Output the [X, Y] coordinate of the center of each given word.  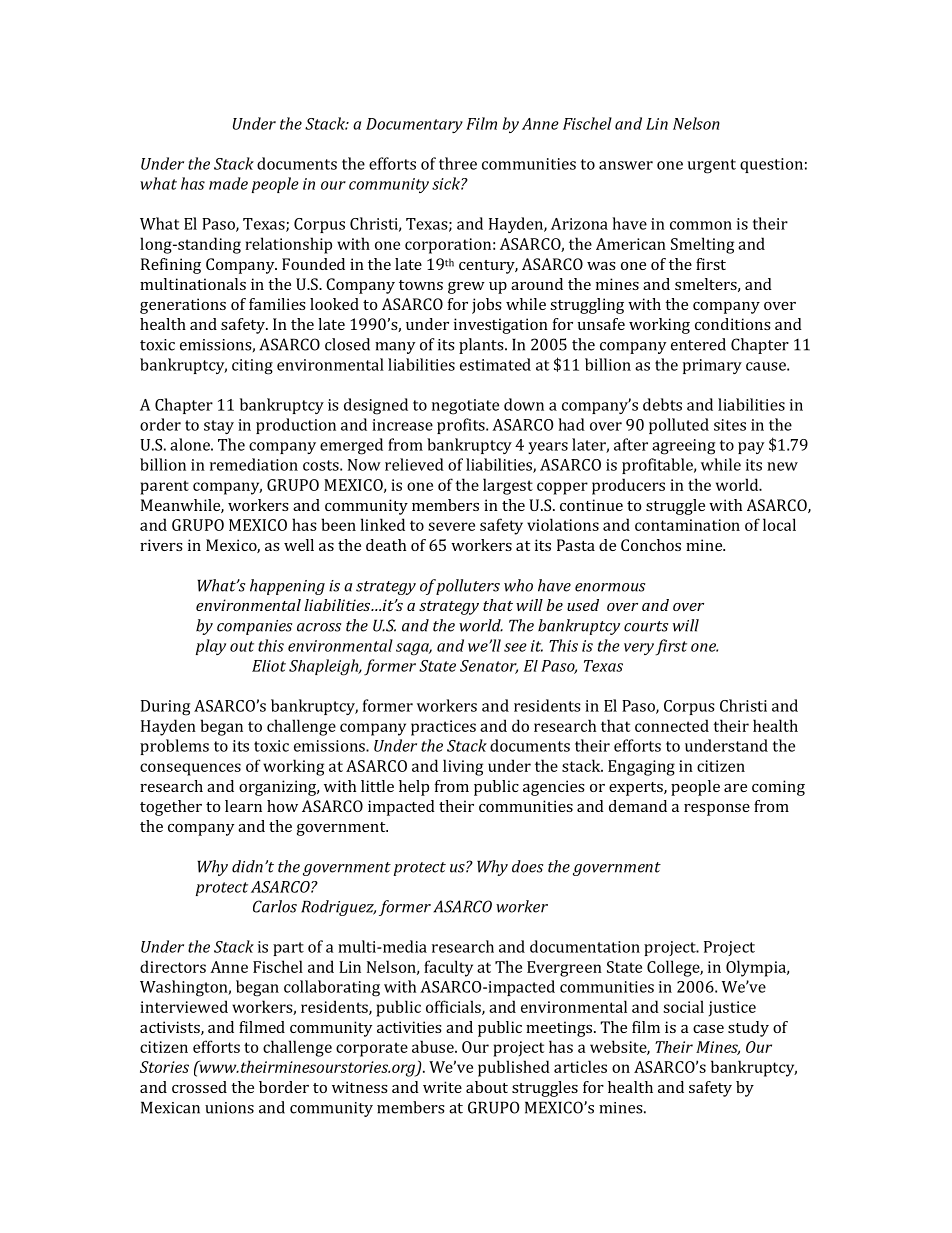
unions [229, 1108]
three [458, 163]
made [228, 183]
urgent [712, 166]
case [708, 1029]
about [487, 1087]
